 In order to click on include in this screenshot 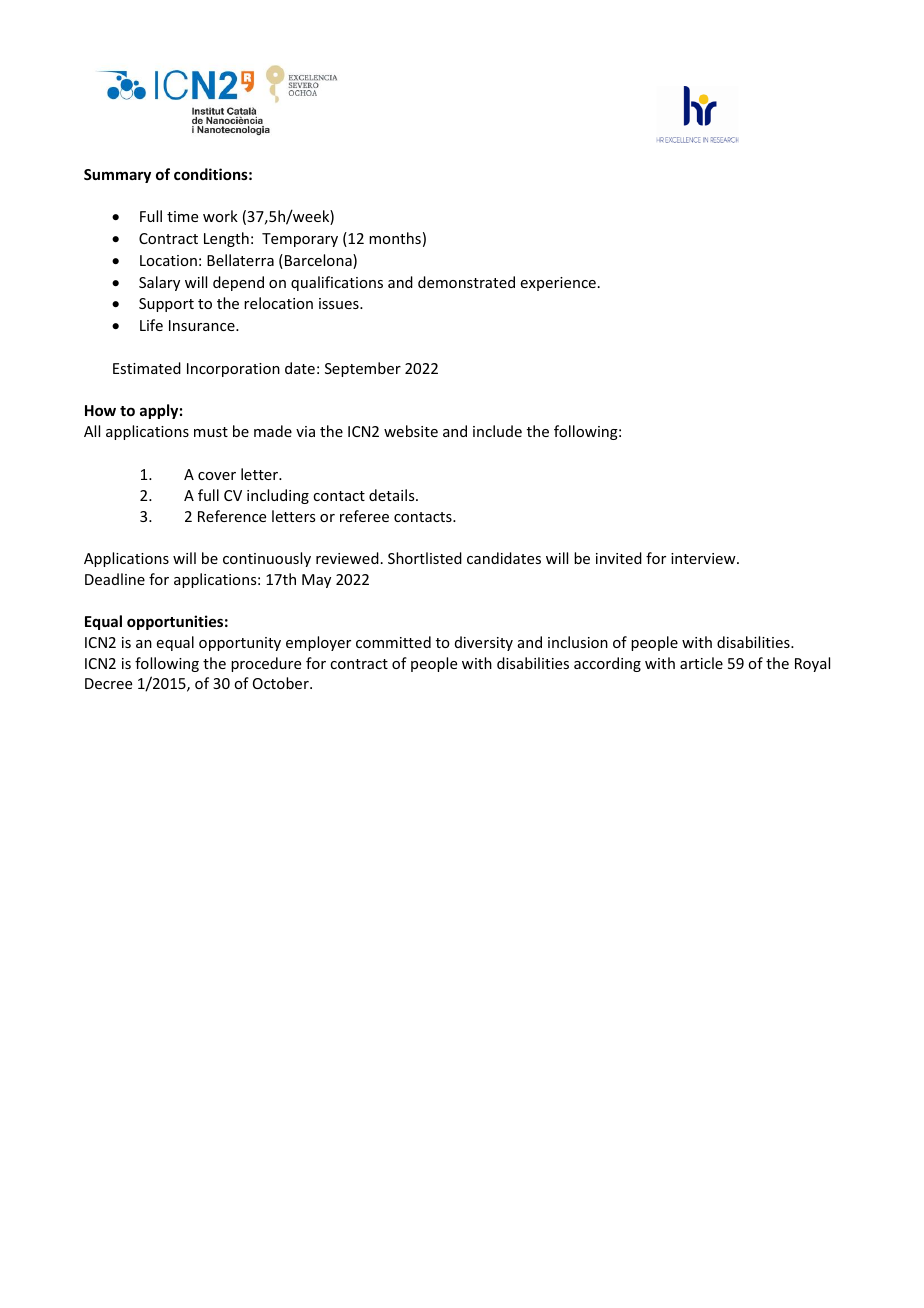, I will do `click(497, 431)`.
